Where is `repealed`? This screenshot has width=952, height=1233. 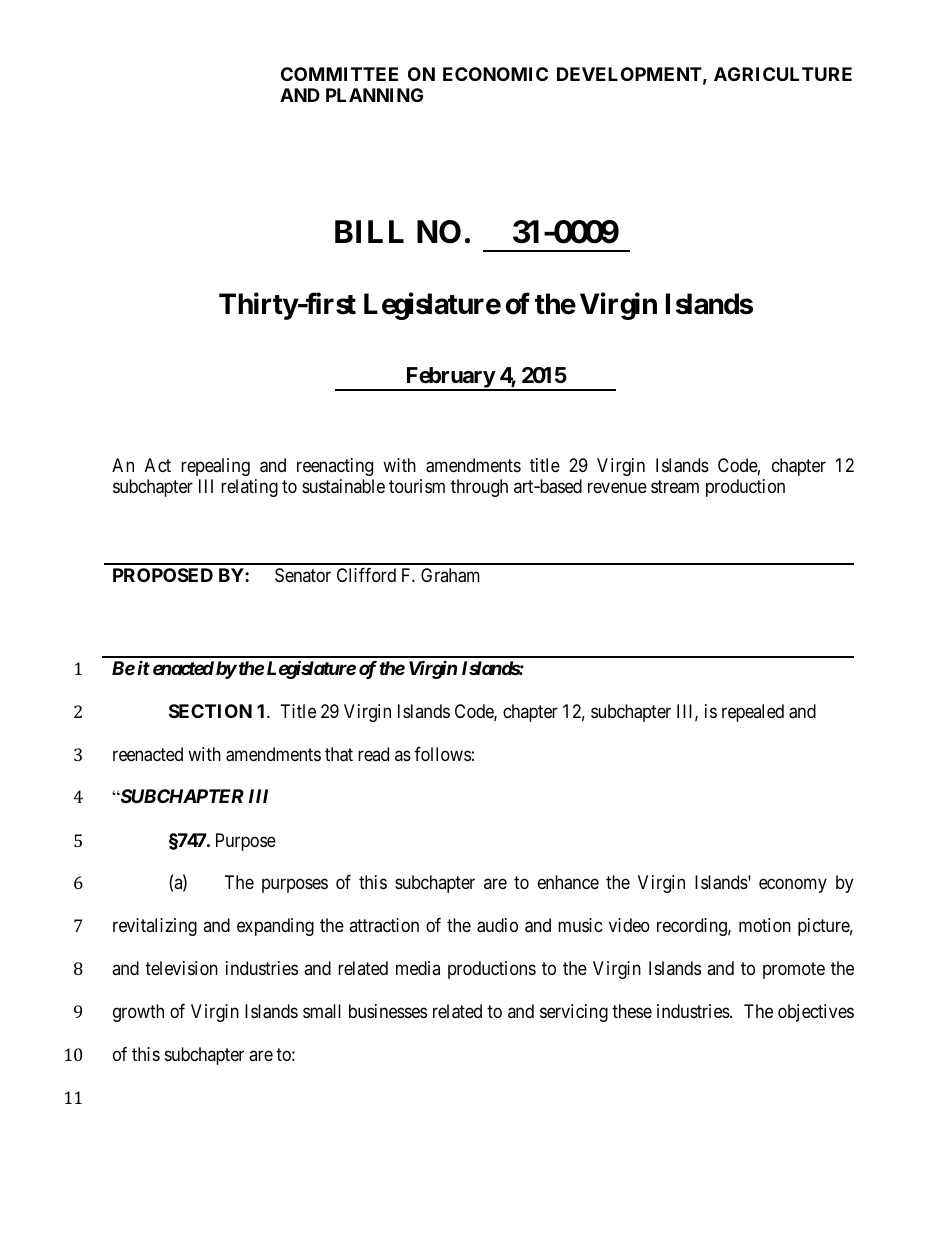
repealed is located at coordinates (753, 713).
